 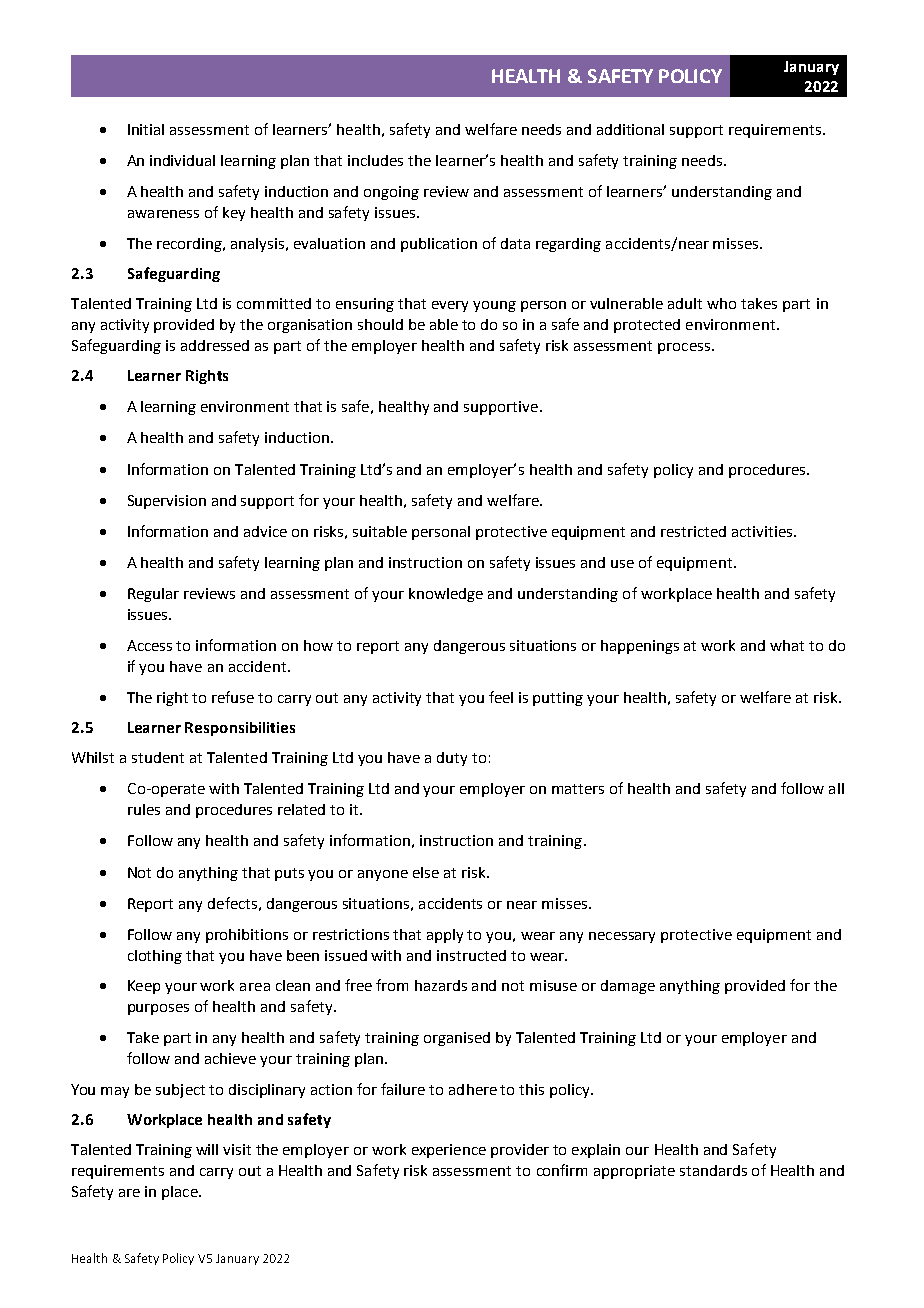 What do you see at coordinates (182, 160) in the screenshot?
I see `individual` at bounding box center [182, 160].
